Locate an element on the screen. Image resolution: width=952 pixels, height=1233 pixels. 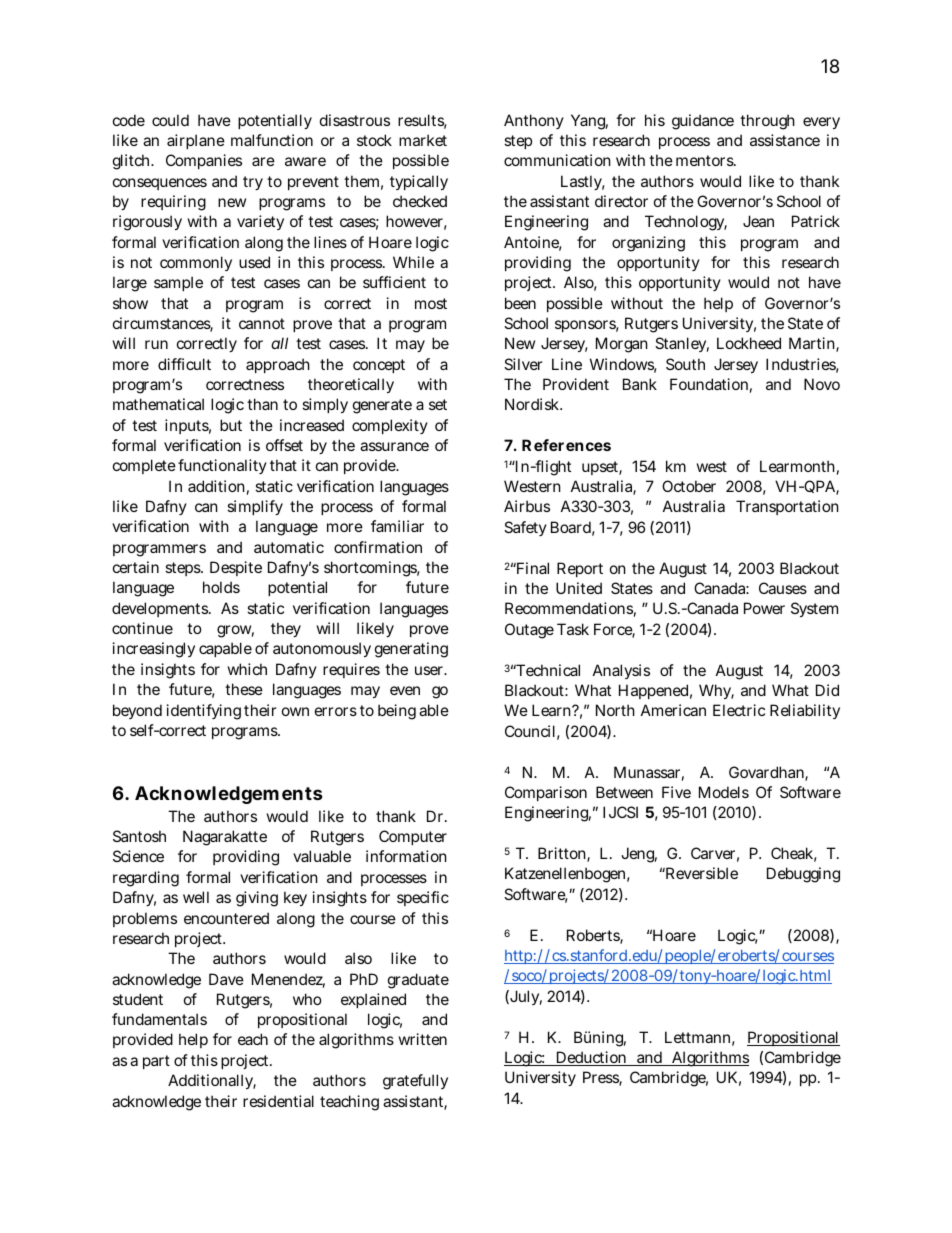
Companies is located at coordinates (204, 161).
